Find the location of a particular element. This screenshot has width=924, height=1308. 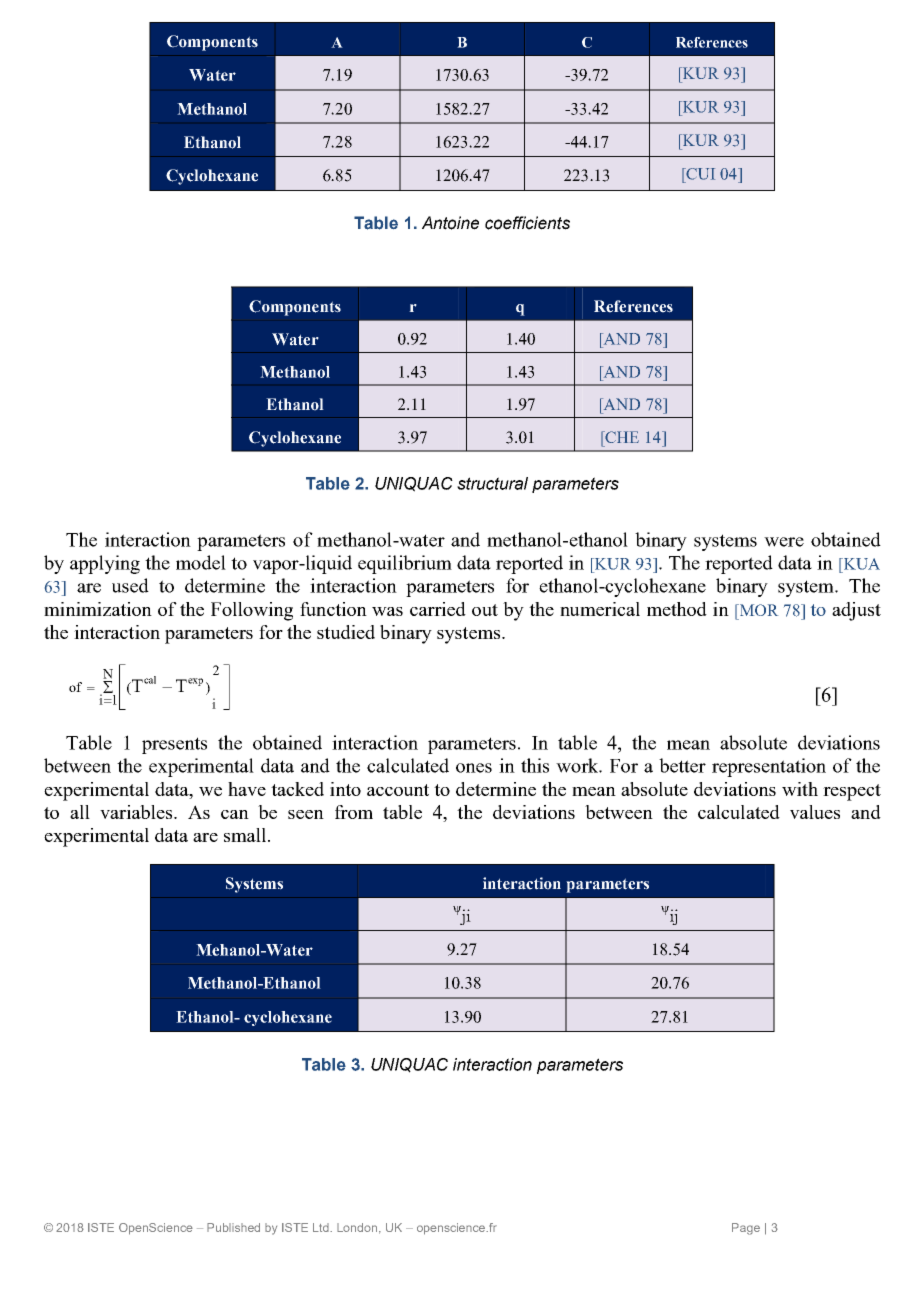

Ltd is located at coordinates (322, 1227).
